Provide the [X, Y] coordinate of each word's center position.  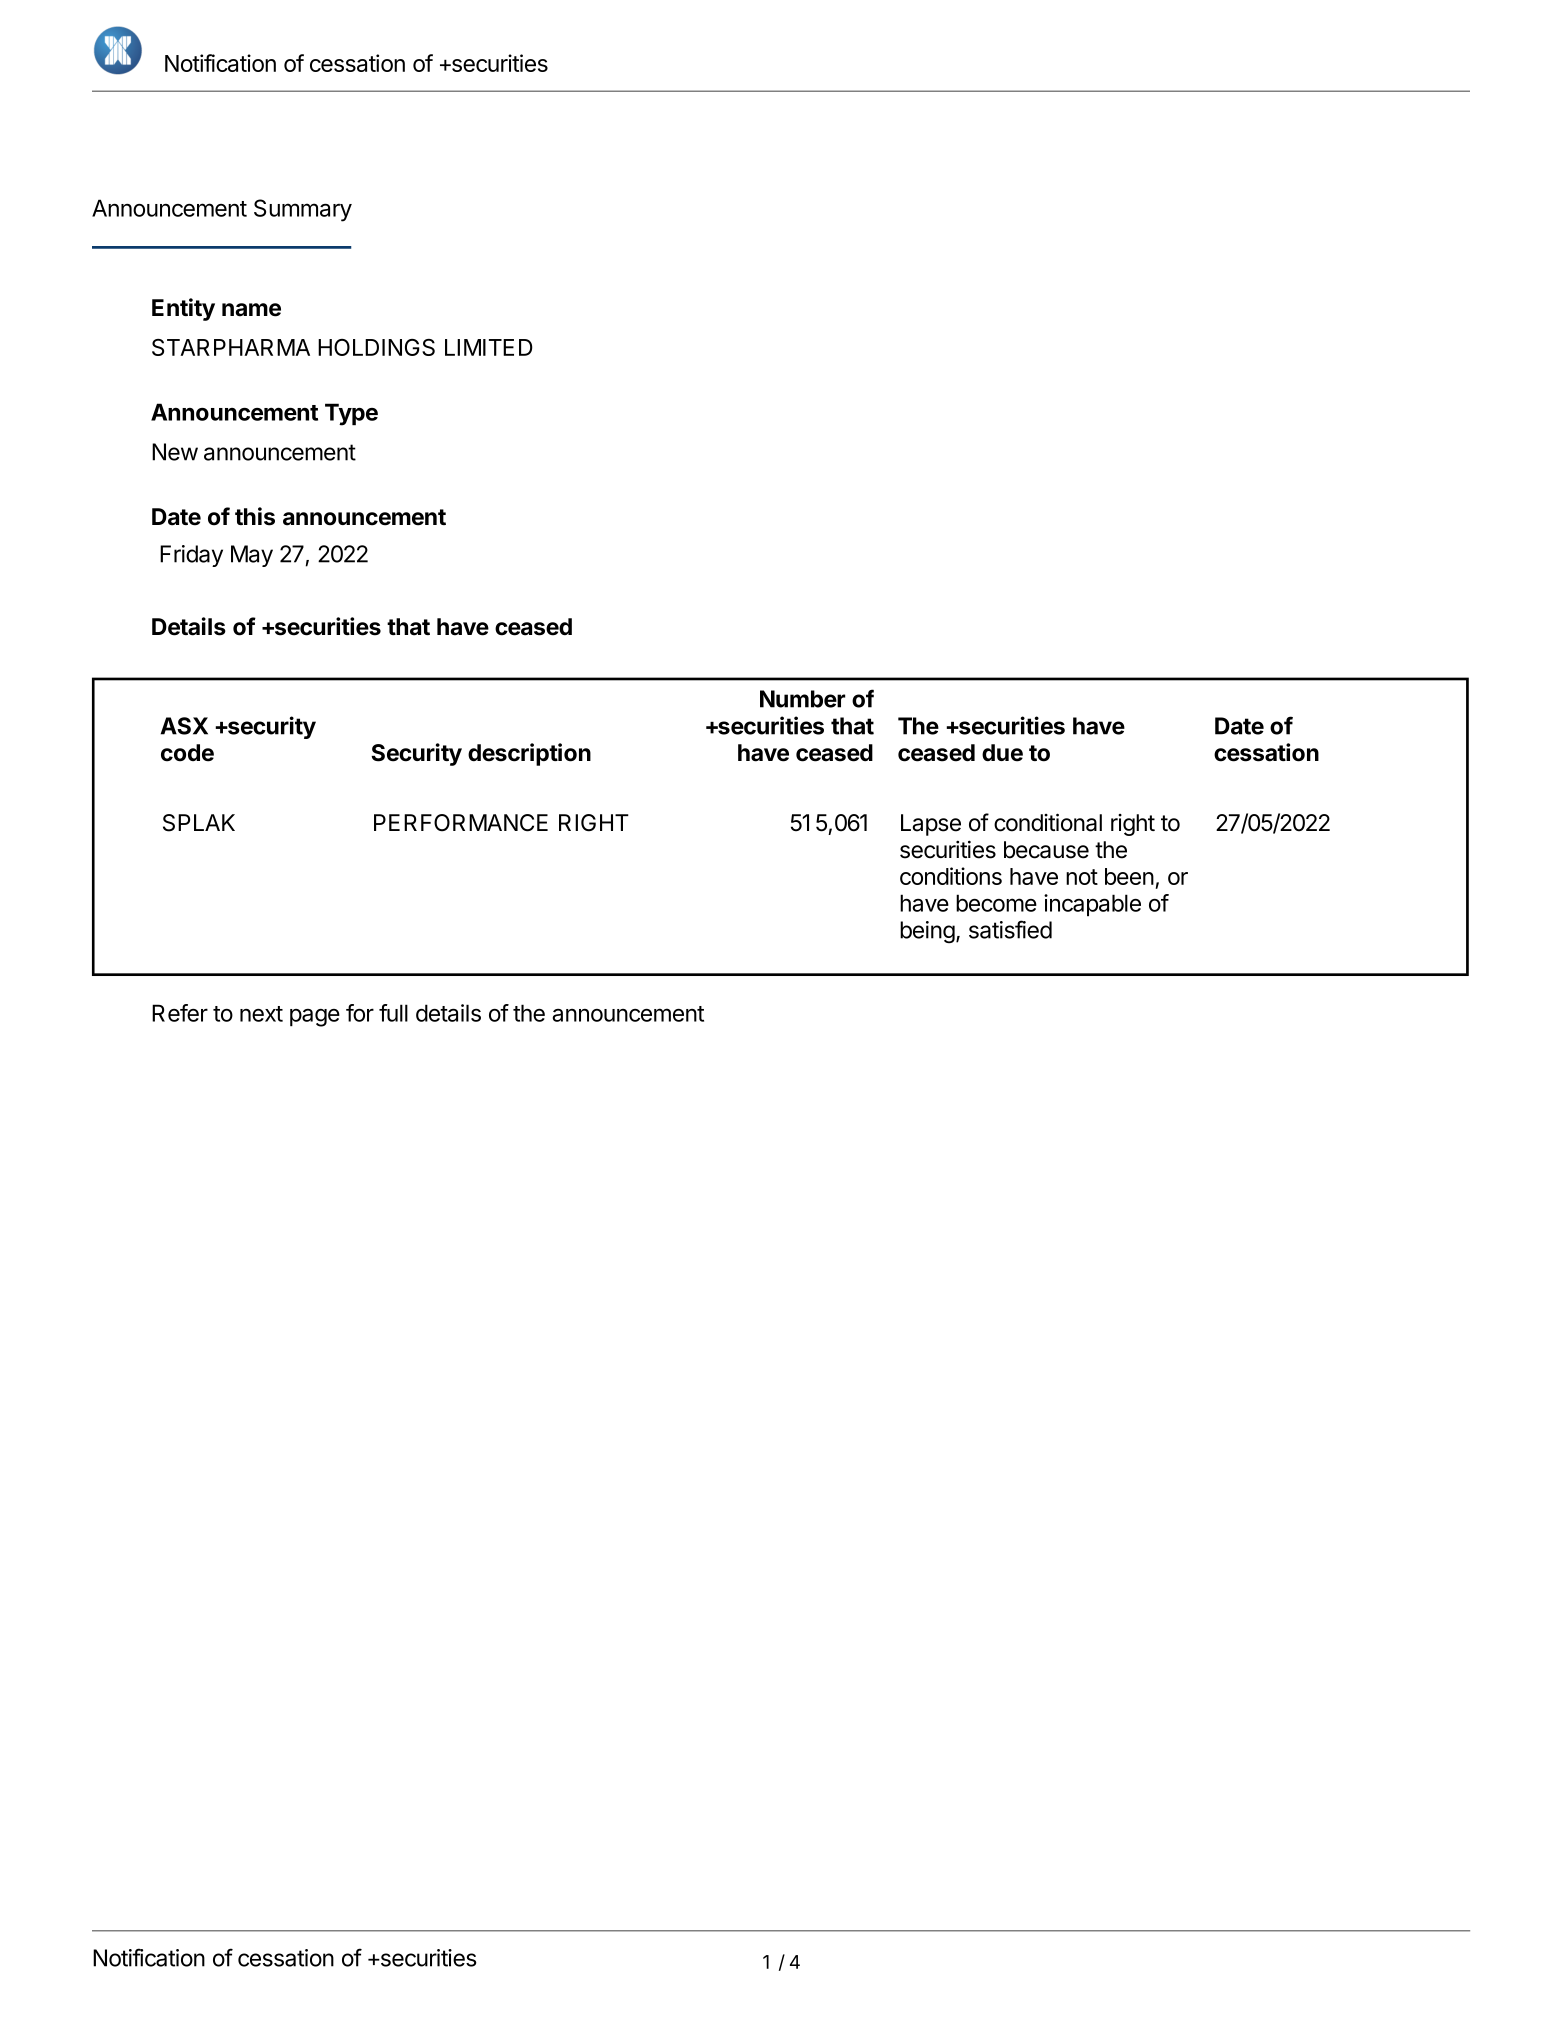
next [261, 1014]
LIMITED [489, 347]
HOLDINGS [376, 347]
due [1002, 753]
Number [802, 699]
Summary [303, 210]
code [187, 753]
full [393, 1013]
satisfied [1010, 929]
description [529, 754]
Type [351, 414]
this [255, 516]
